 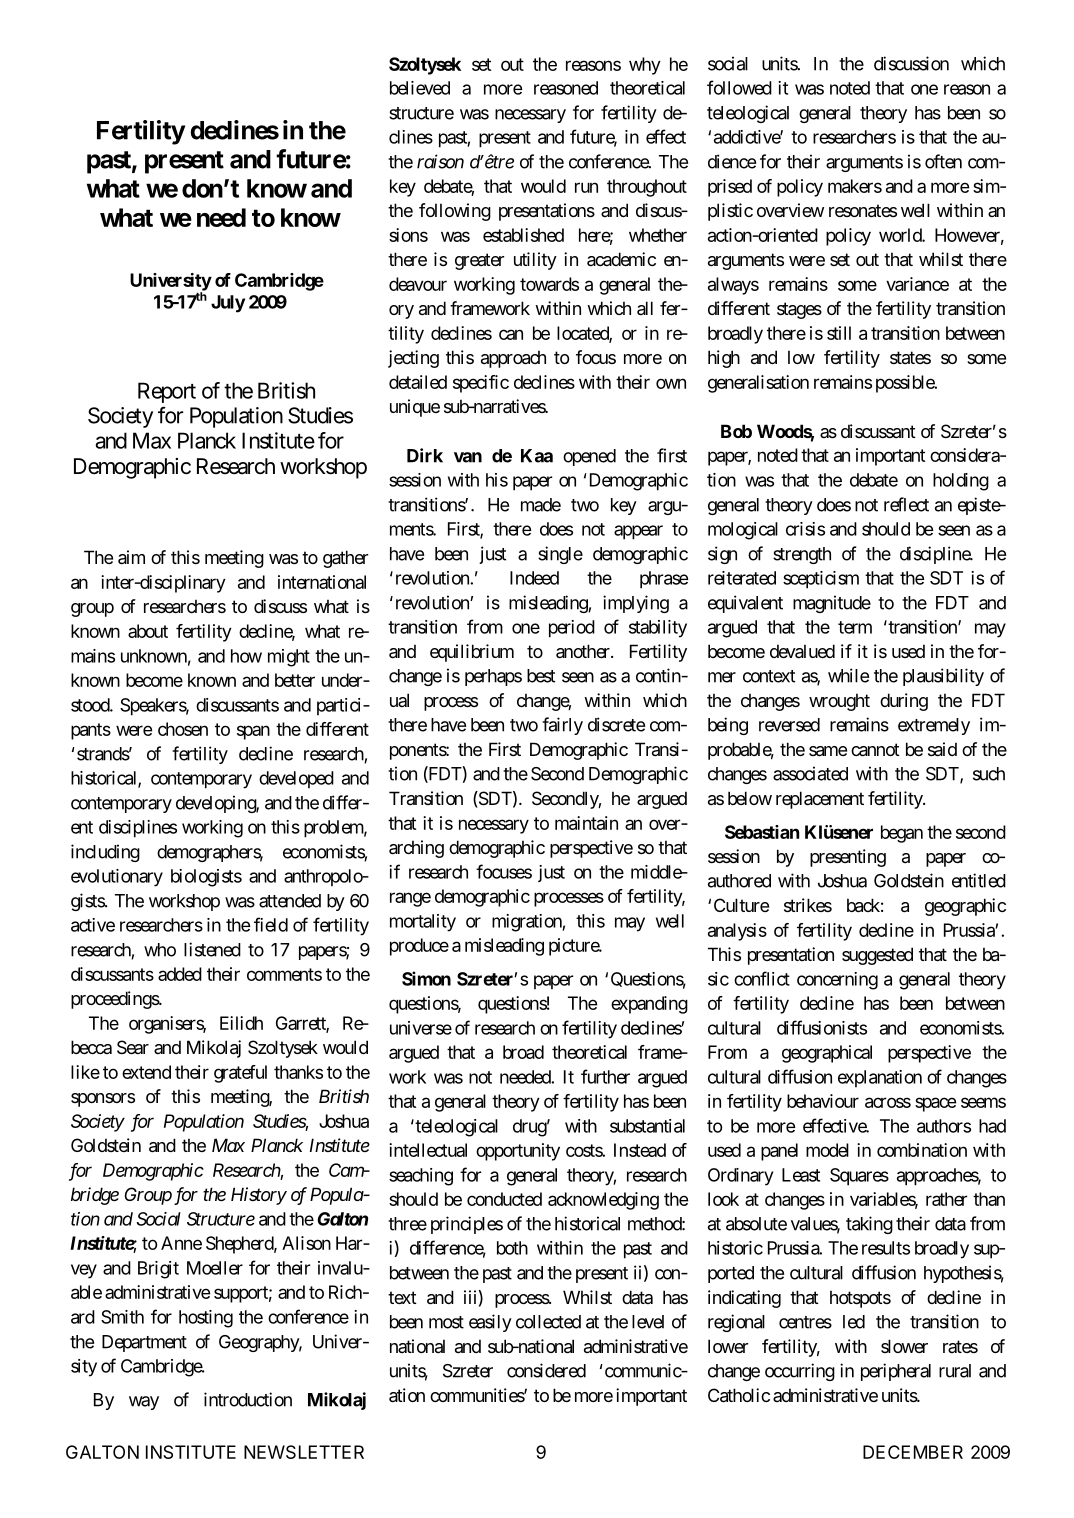 What do you see at coordinates (537, 456) in the screenshot?
I see `Kaa` at bounding box center [537, 456].
